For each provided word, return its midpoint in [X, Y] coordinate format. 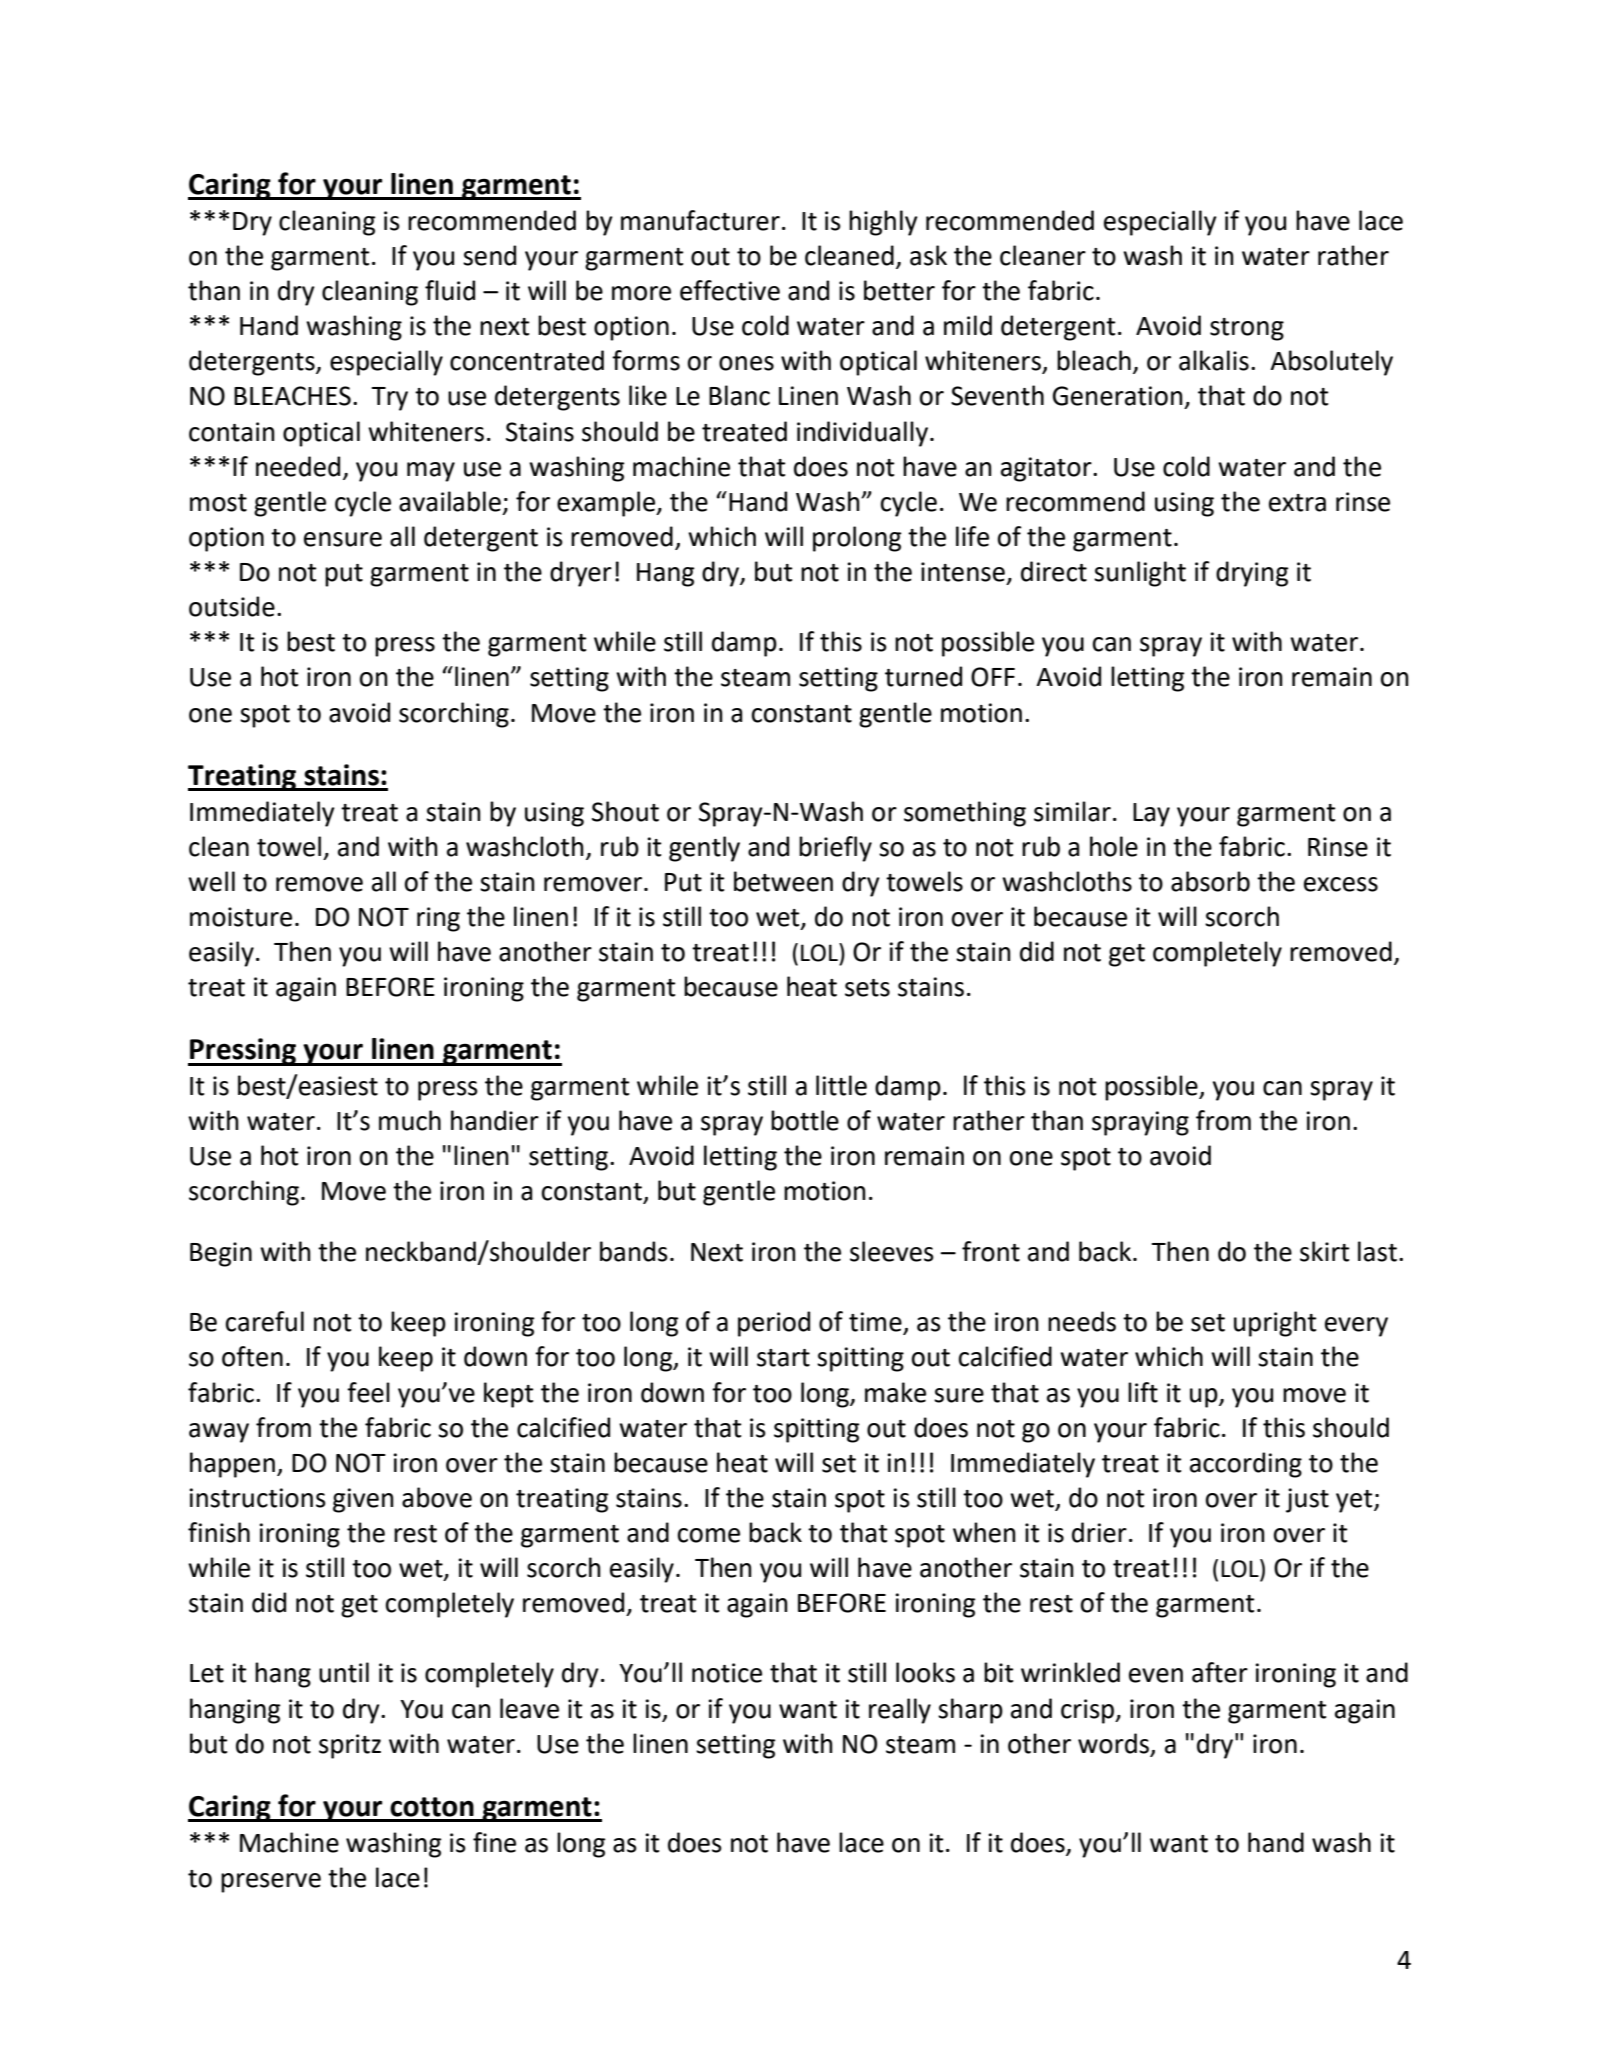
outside [232, 606]
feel [368, 1392]
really [900, 1711]
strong [1247, 329]
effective [730, 290]
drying [1252, 574]
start [783, 1358]
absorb [1210, 881]
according [1246, 1465]
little [841, 1085]
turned [923, 676]
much [410, 1120]
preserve [271, 1883]
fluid [450, 290]
